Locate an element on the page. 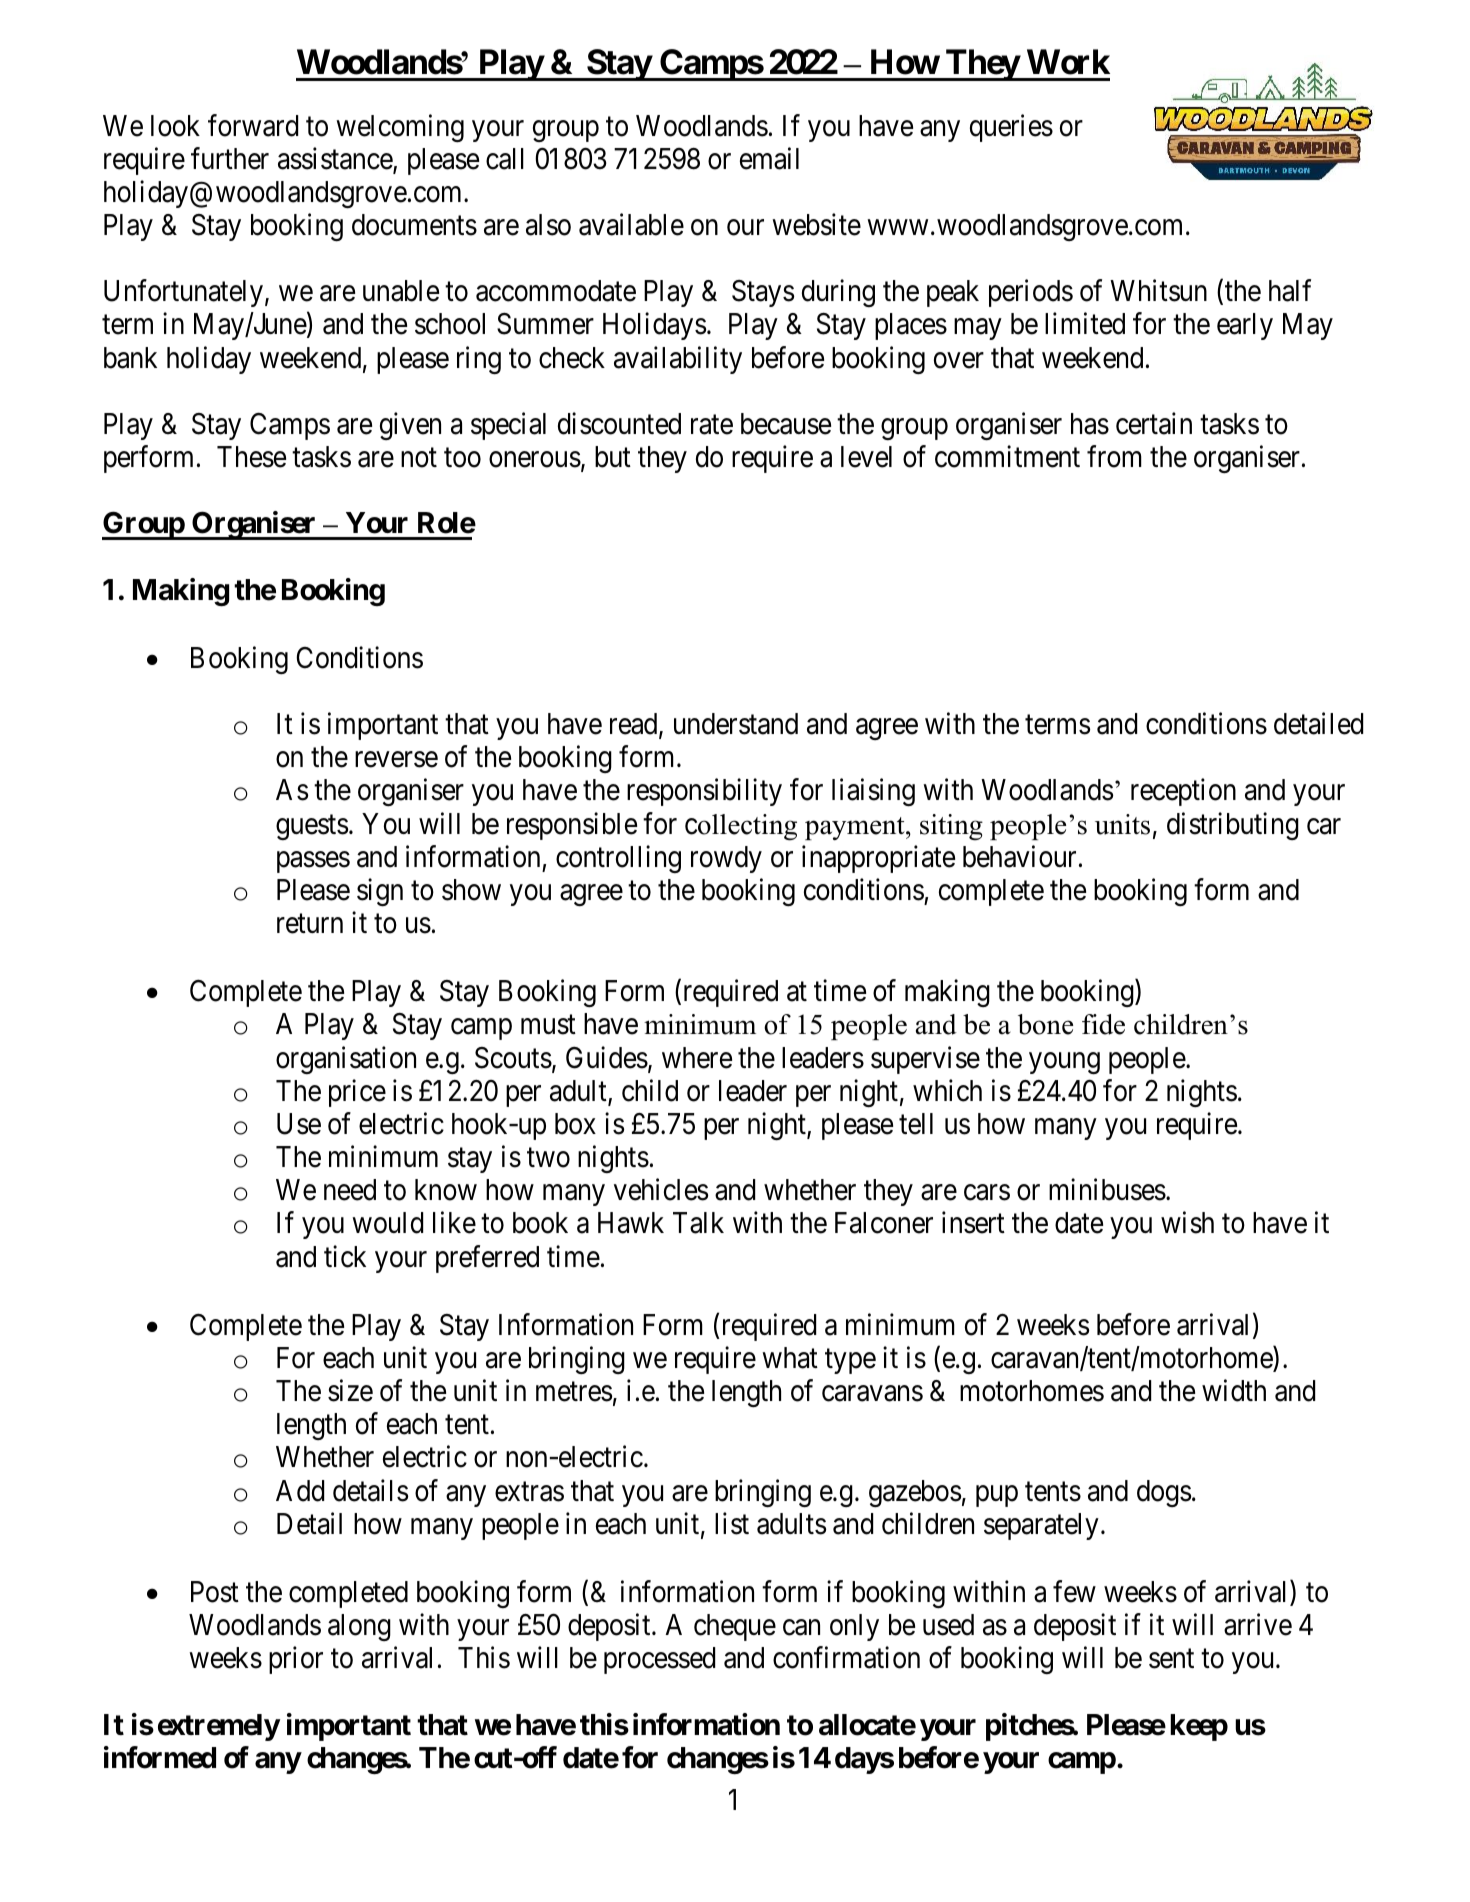 The image size is (1470, 1902). forward is located at coordinates (253, 125).
